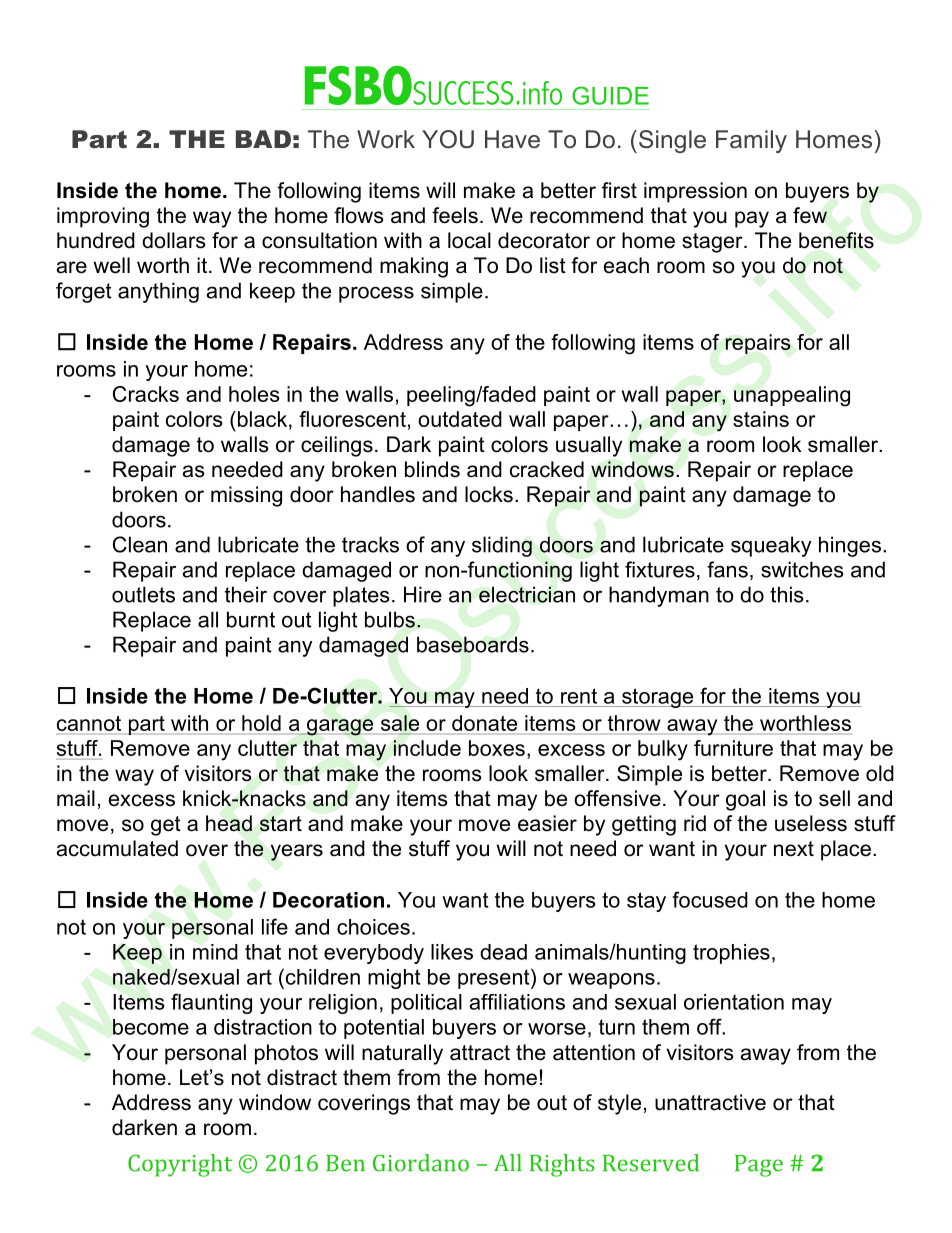 This screenshot has width=952, height=1233. What do you see at coordinates (759, 1166) in the screenshot?
I see `Page` at bounding box center [759, 1166].
